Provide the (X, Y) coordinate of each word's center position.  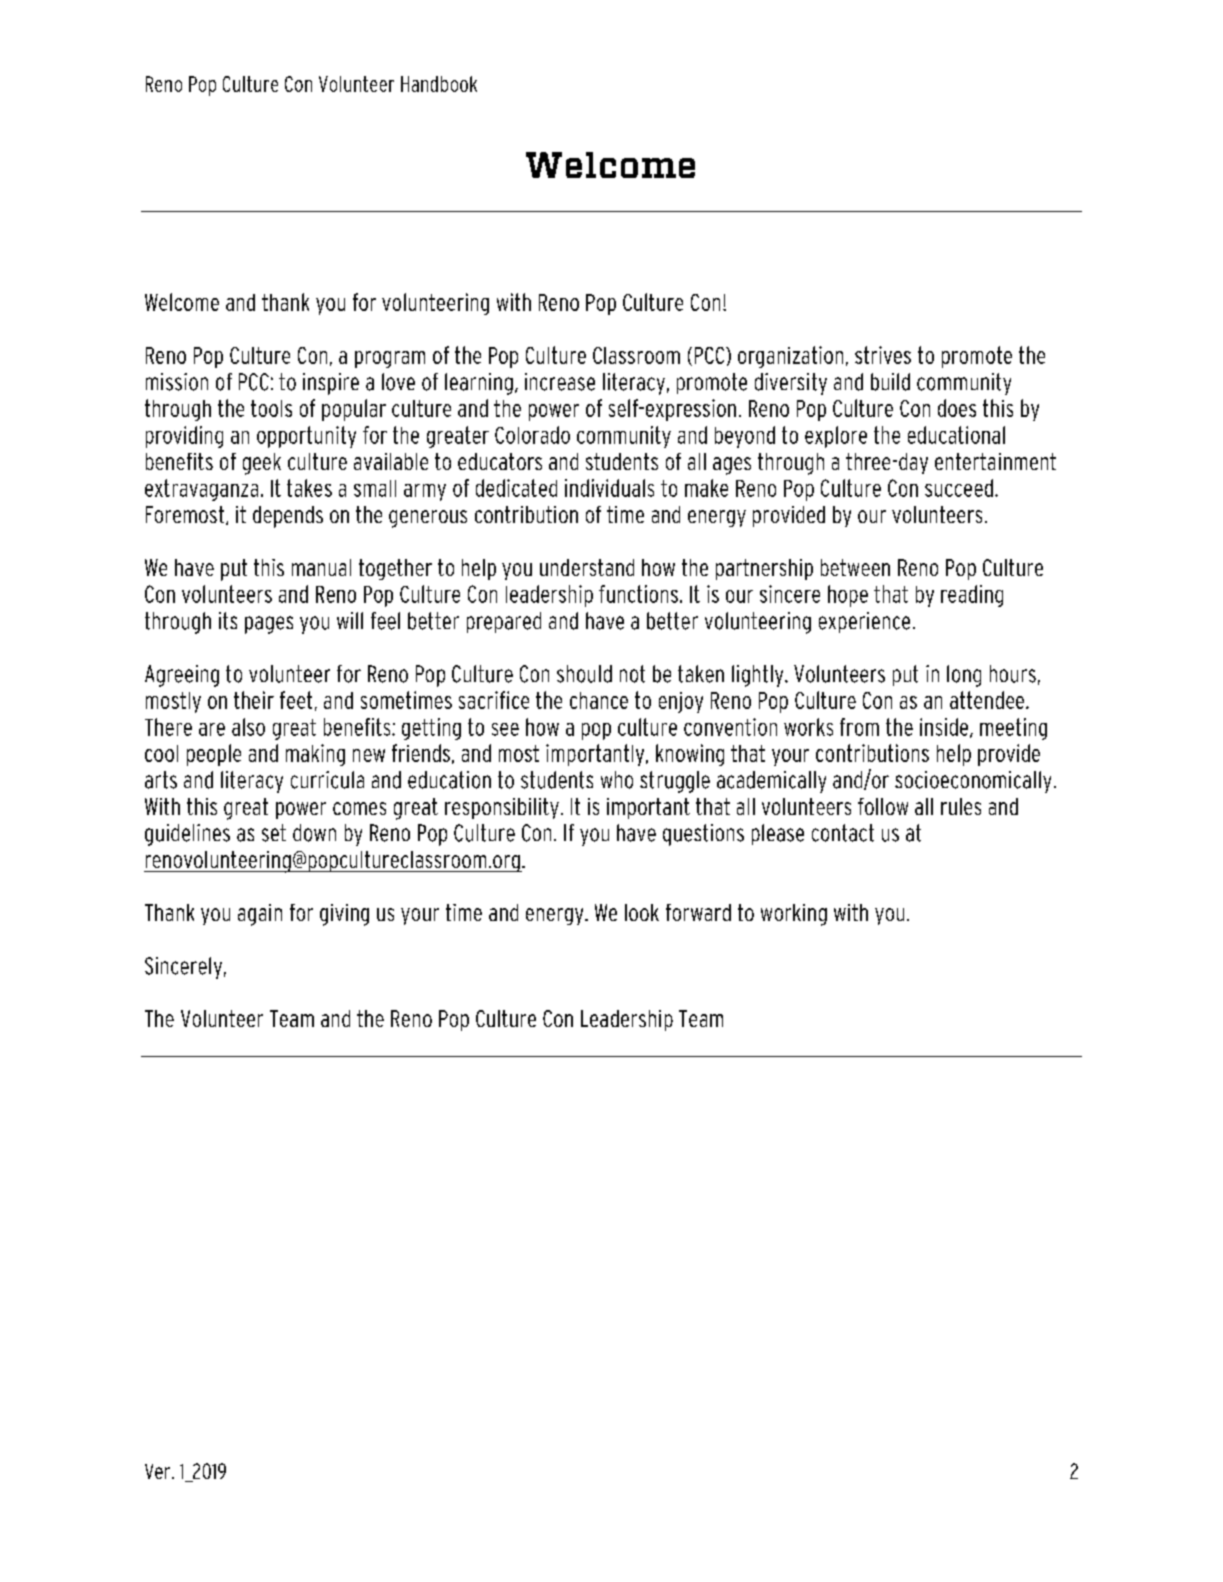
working (794, 915)
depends (288, 517)
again (260, 915)
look (642, 912)
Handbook (439, 84)
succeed (959, 488)
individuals (609, 488)
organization (790, 357)
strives (883, 355)
